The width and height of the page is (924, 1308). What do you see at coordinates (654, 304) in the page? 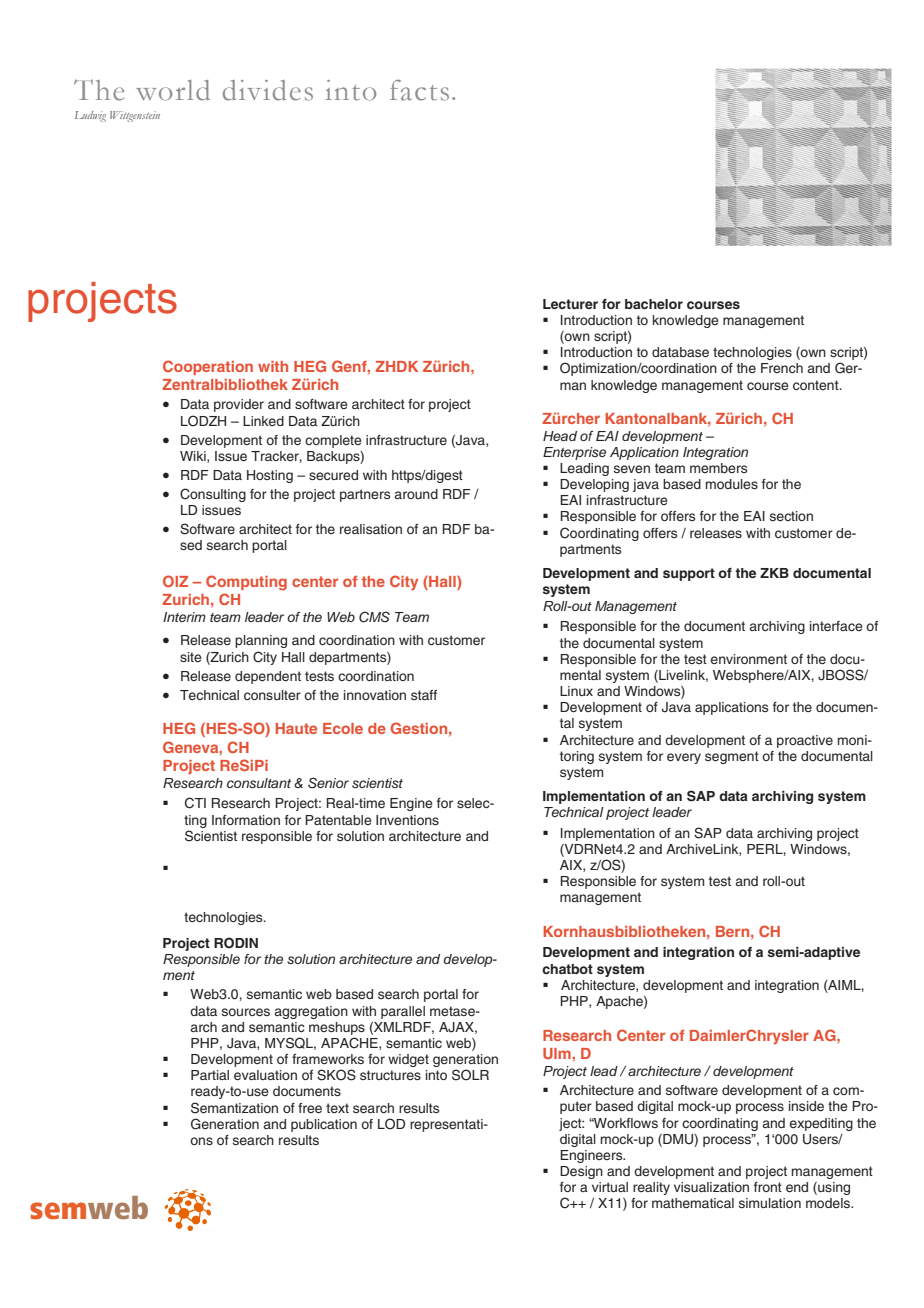
I see `bachelor` at bounding box center [654, 304].
